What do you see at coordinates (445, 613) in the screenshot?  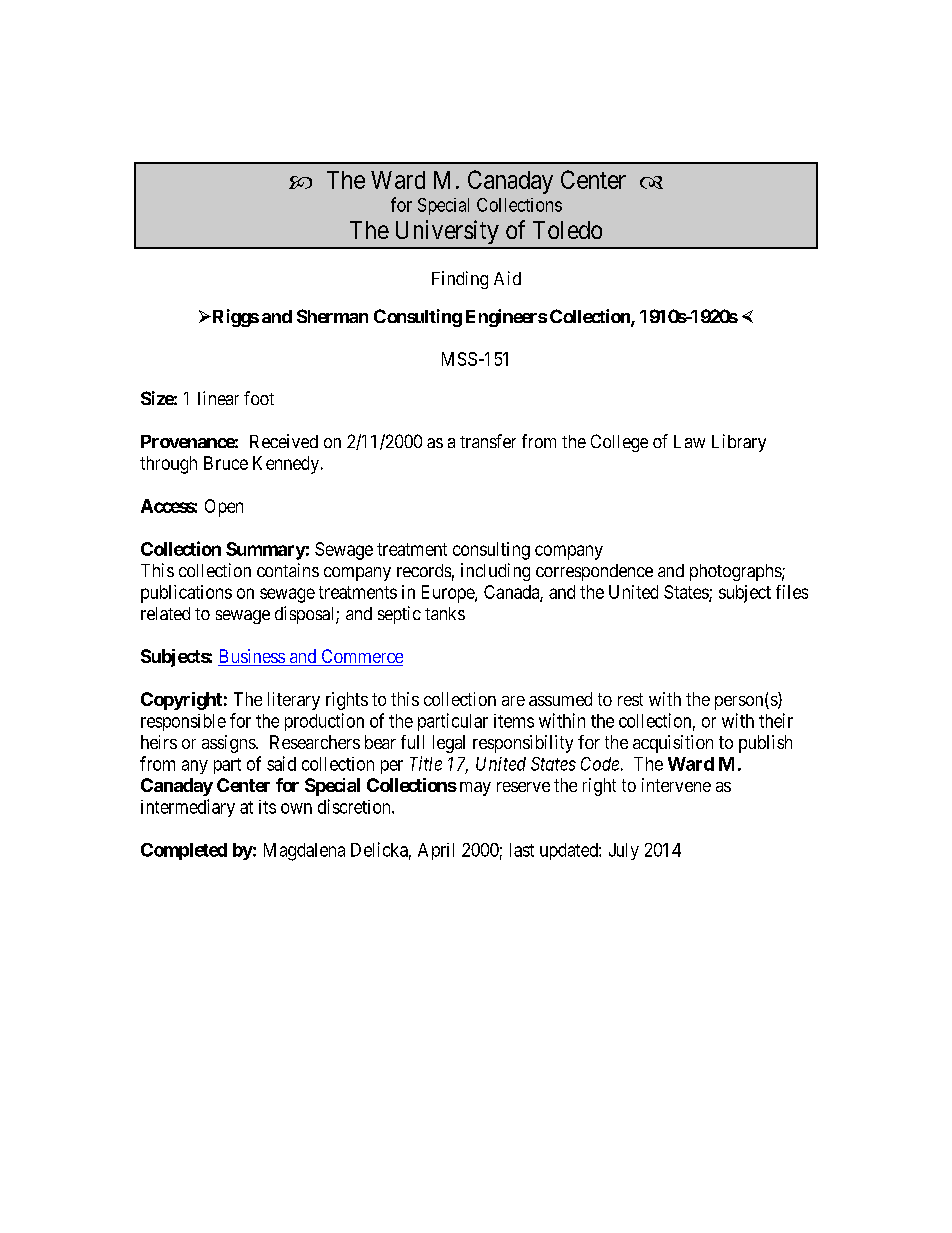 I see `tanks` at bounding box center [445, 613].
